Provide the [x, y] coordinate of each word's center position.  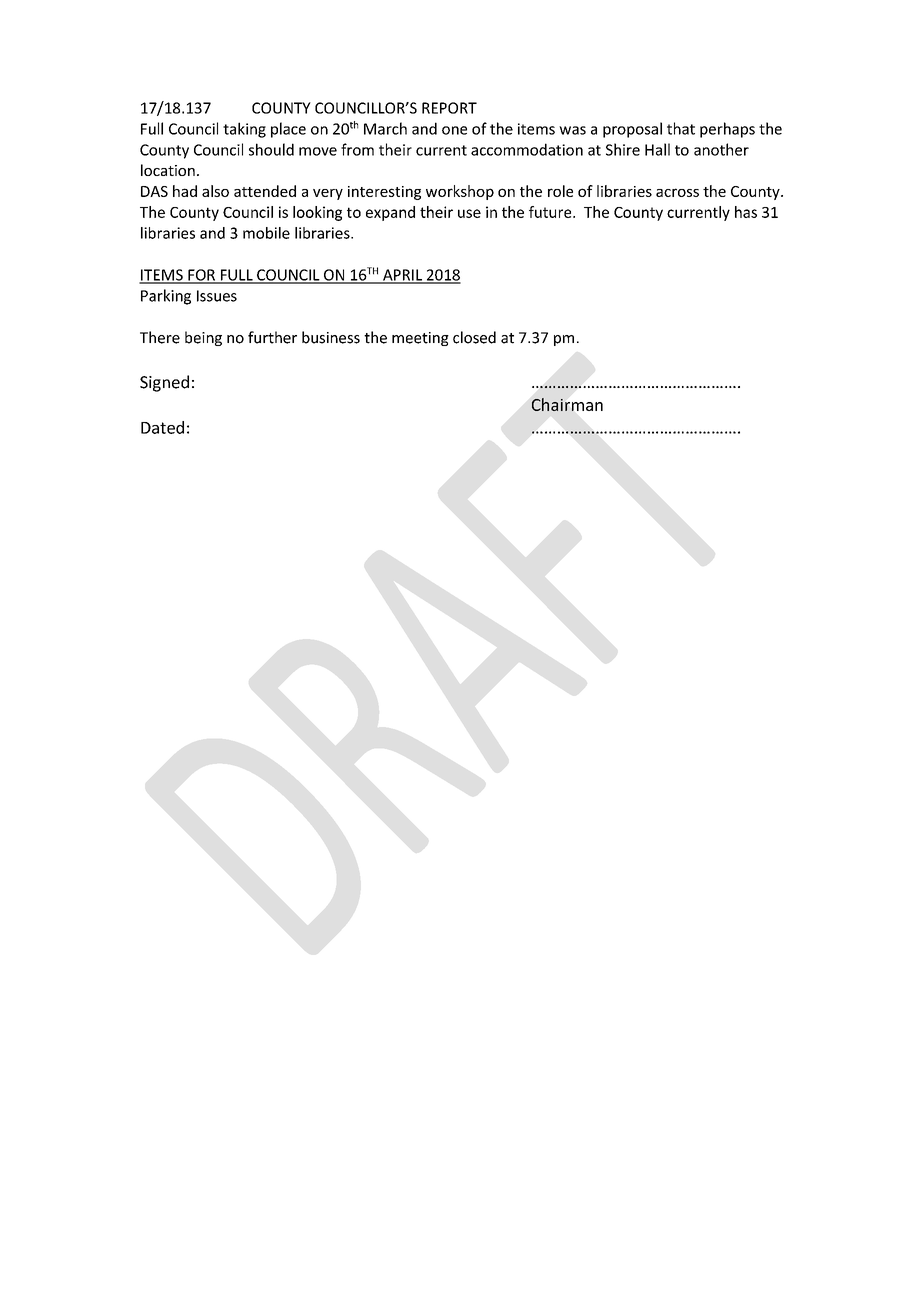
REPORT [449, 108]
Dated [162, 427]
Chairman [567, 404]
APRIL [403, 276]
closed [474, 337]
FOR [201, 276]
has [746, 212]
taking [244, 130]
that [681, 128]
